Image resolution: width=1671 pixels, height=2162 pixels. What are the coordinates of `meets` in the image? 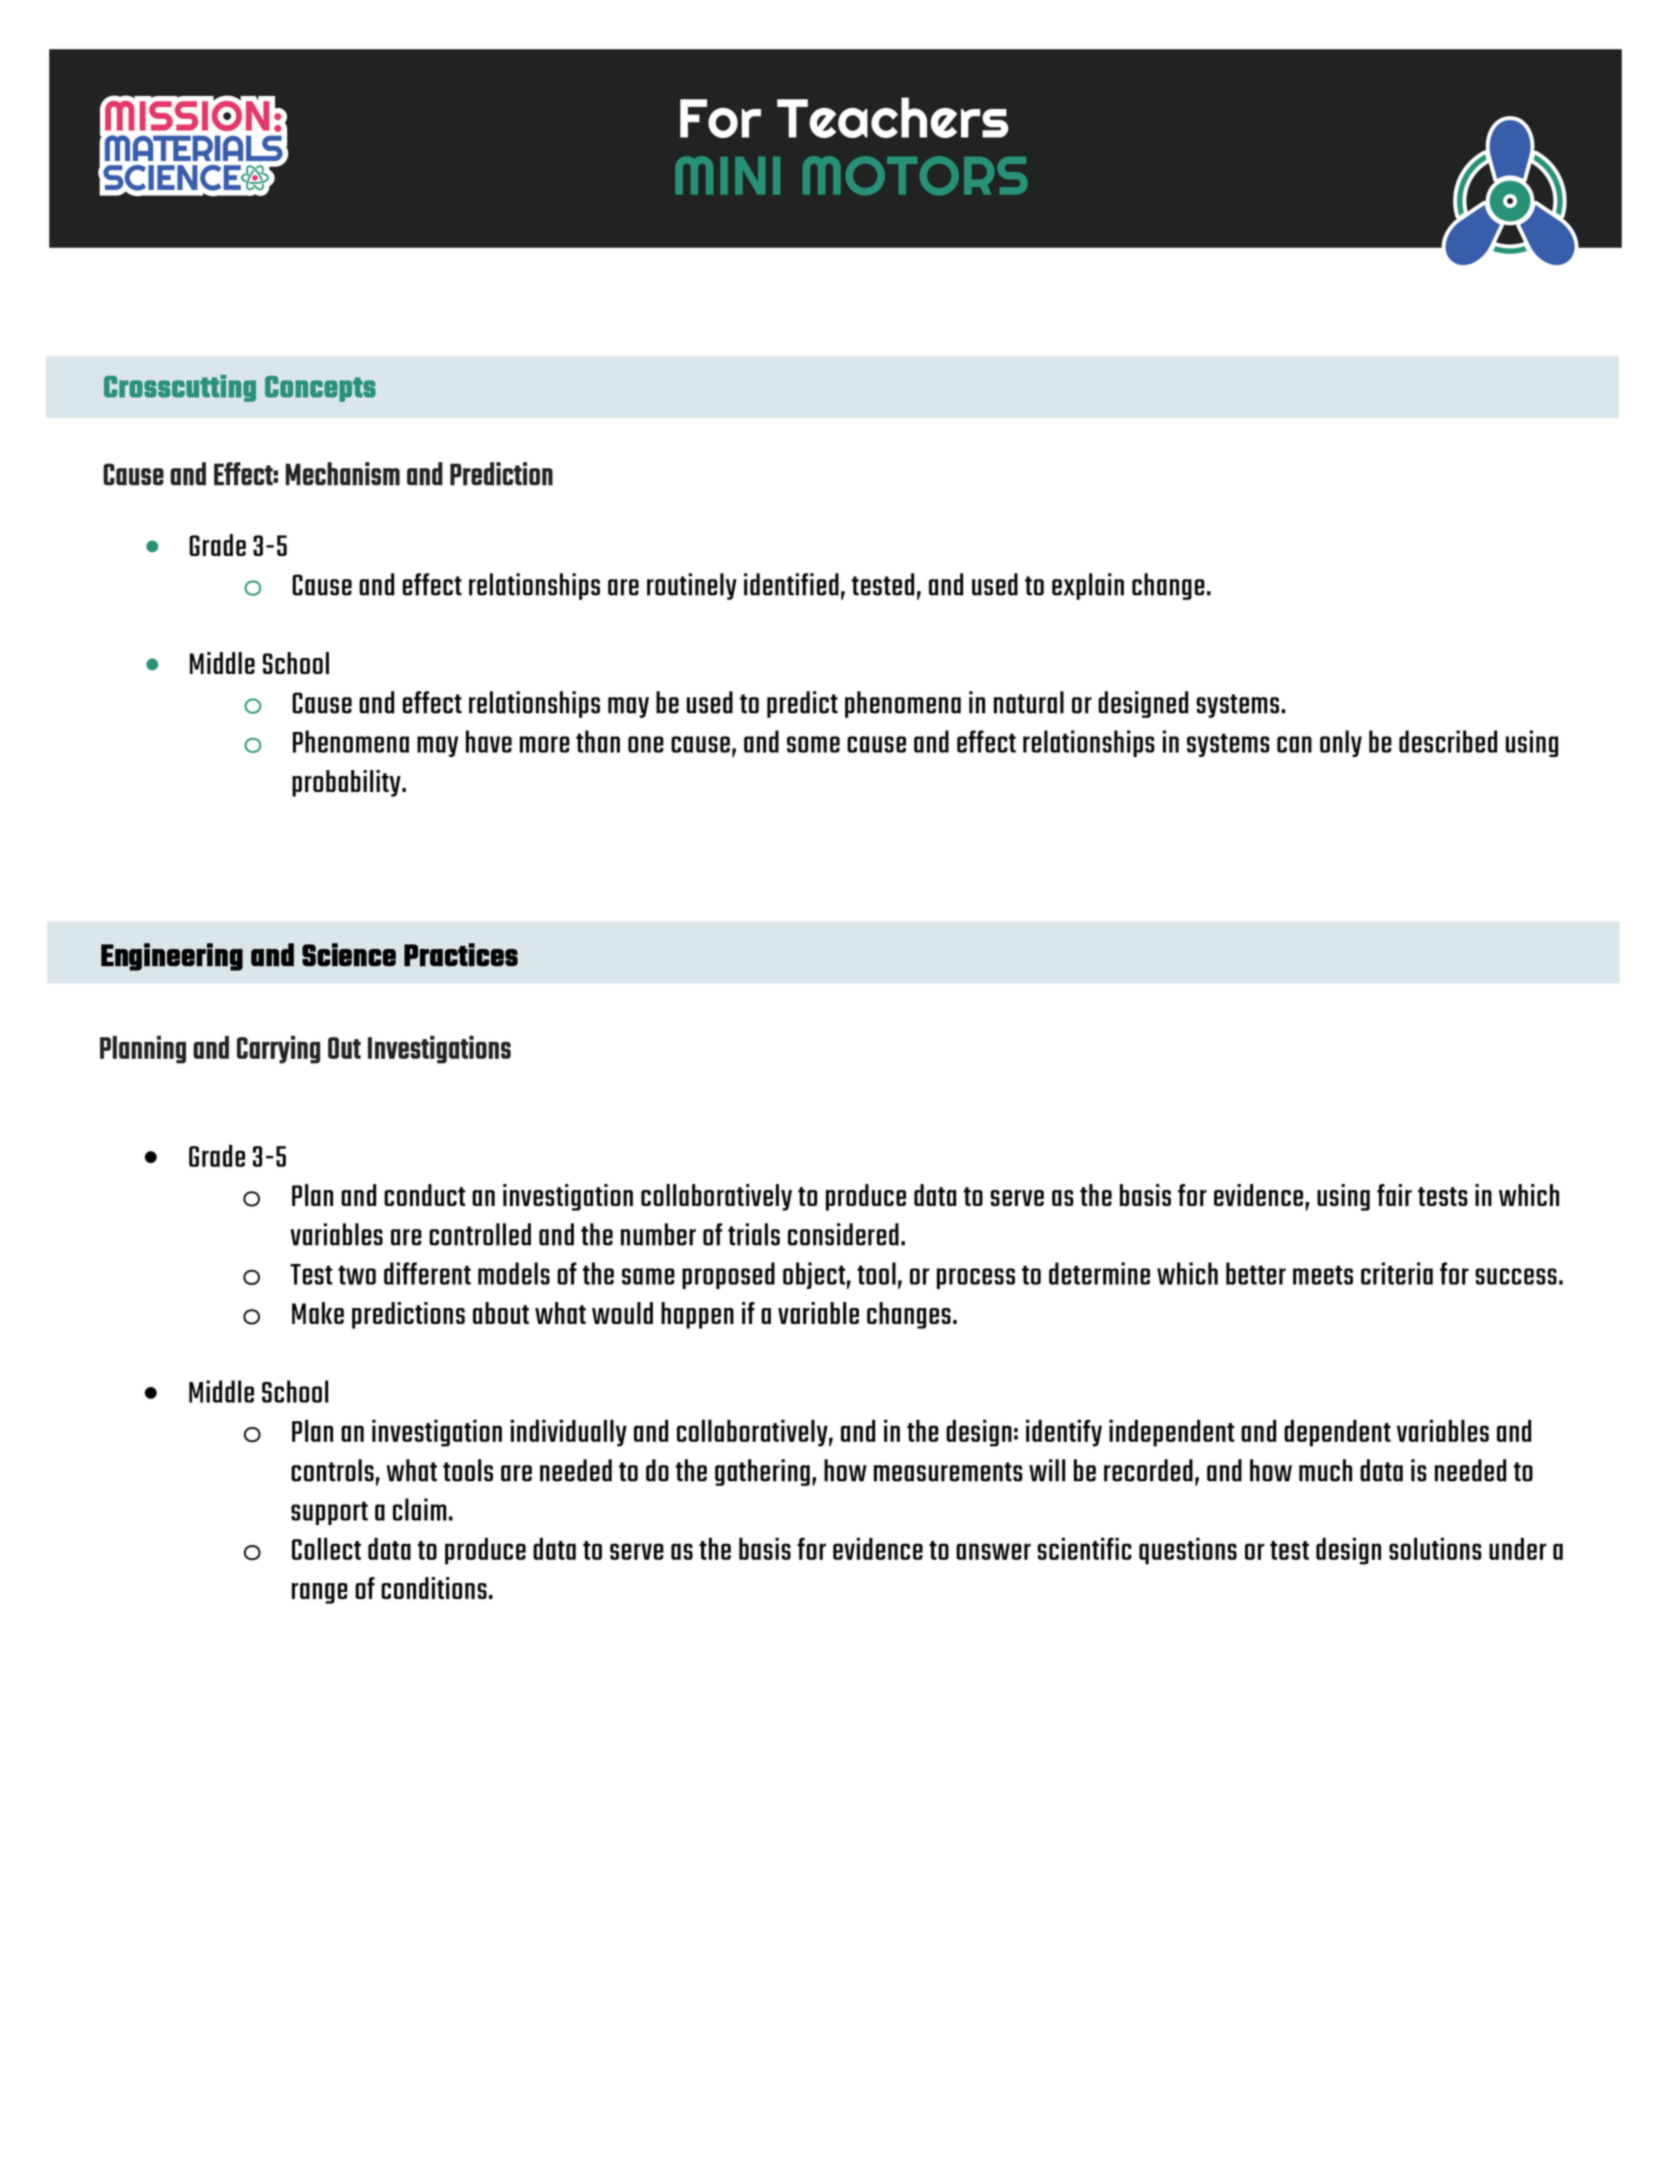 It's located at (1323, 1275).
